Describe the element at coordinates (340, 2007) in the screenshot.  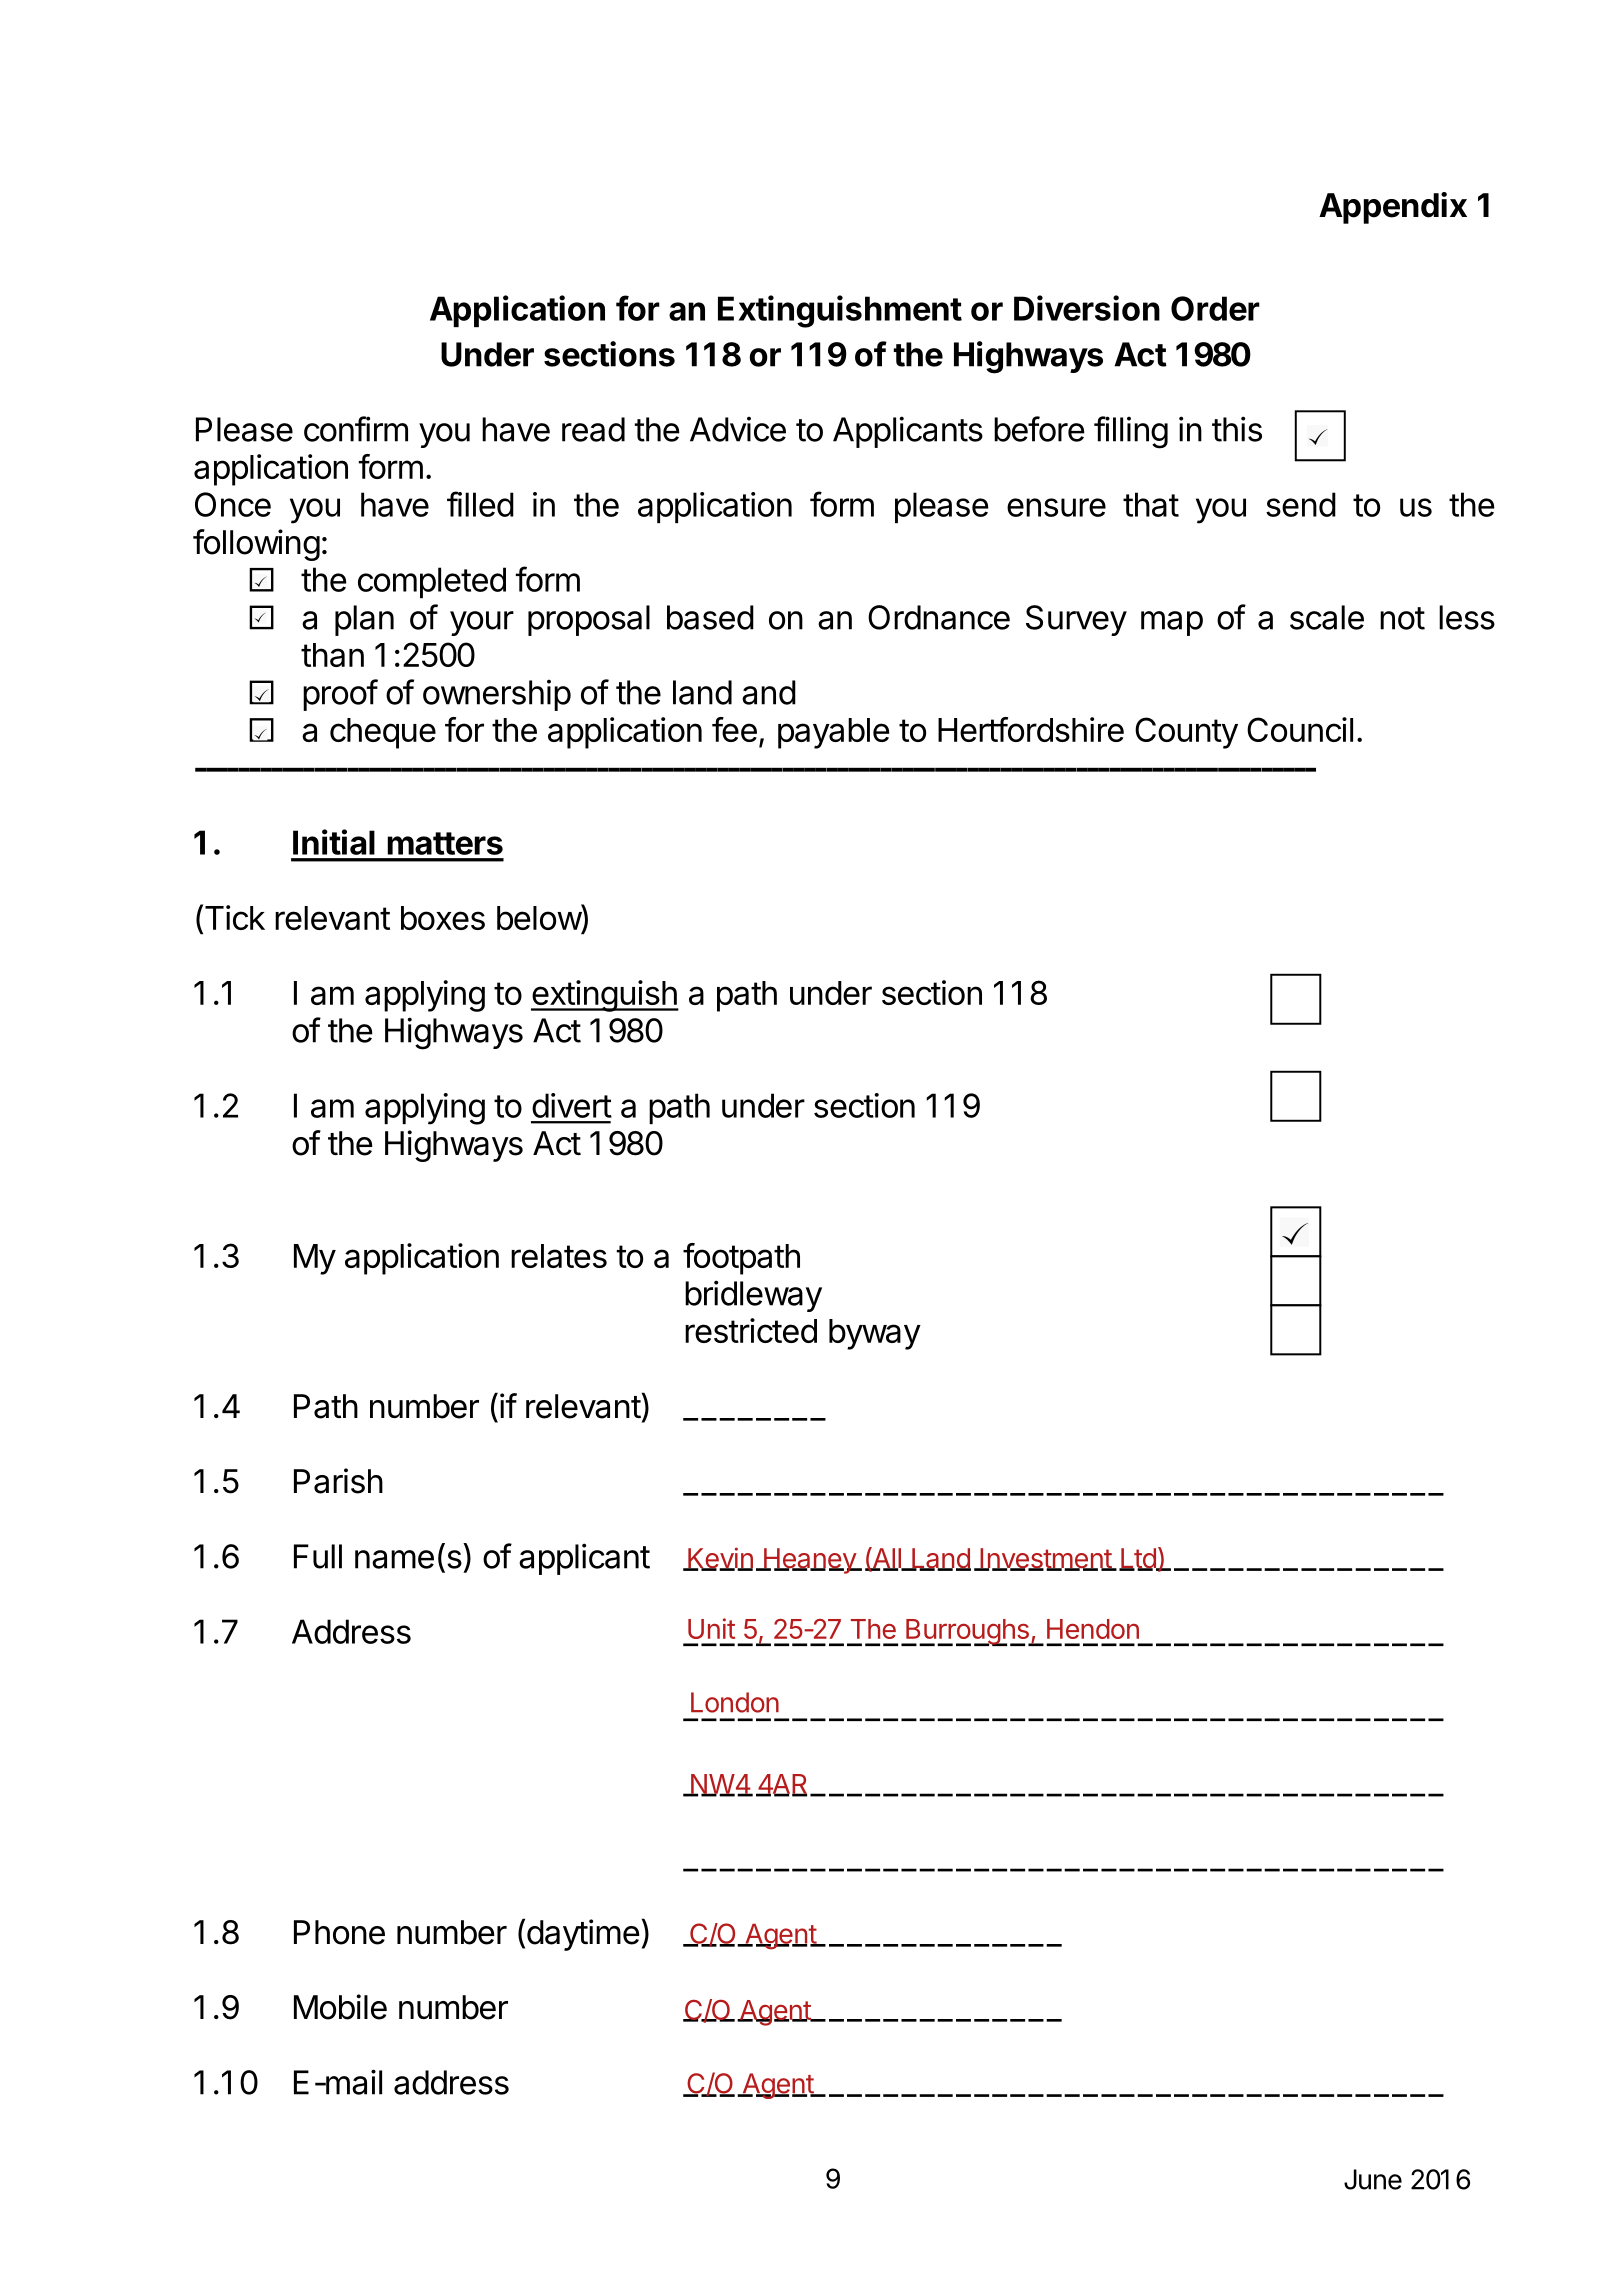
I see `Mobile` at that location.
